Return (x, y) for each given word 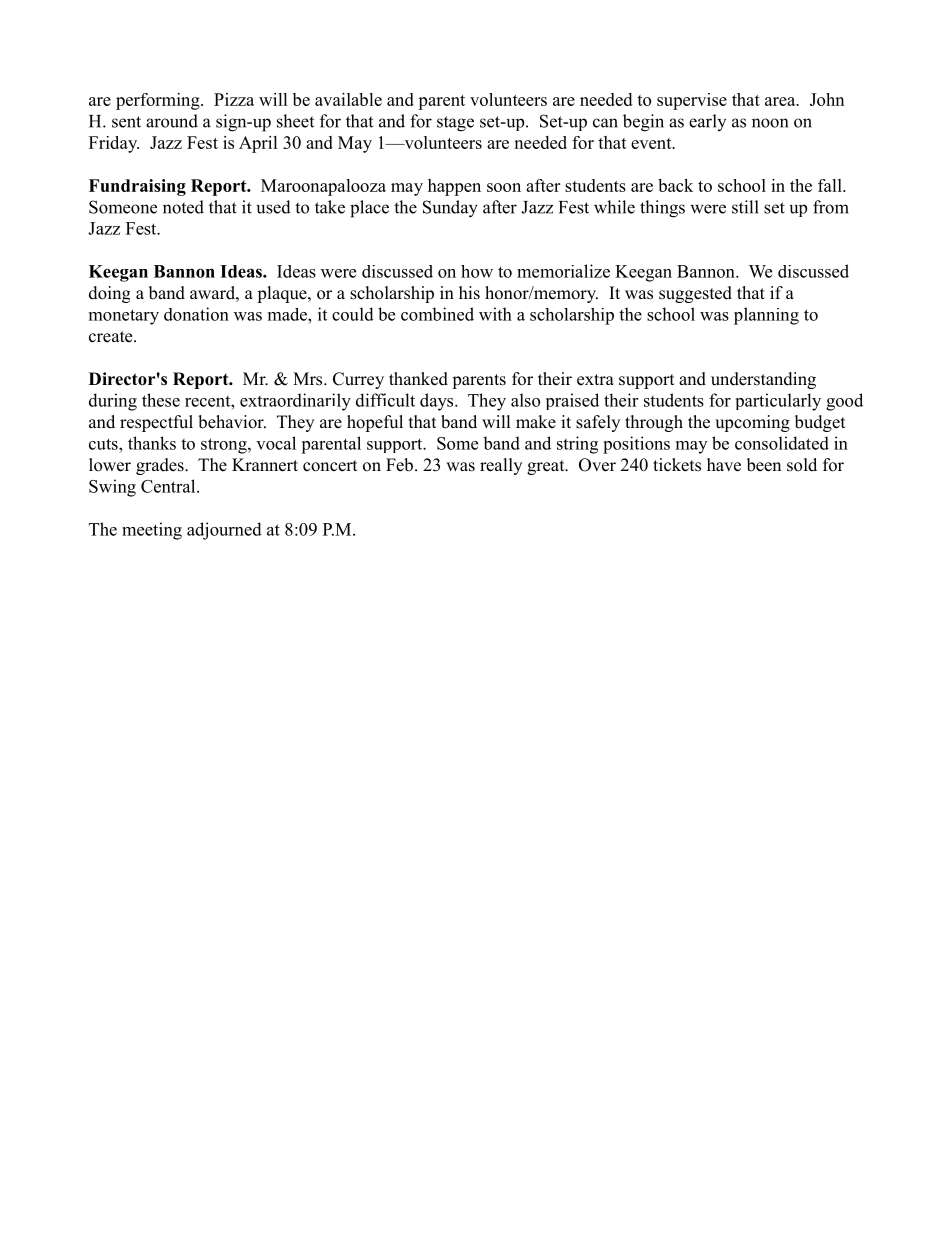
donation (196, 314)
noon (770, 123)
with (495, 314)
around (172, 121)
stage (455, 124)
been (764, 465)
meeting (152, 531)
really (501, 466)
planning (766, 316)
